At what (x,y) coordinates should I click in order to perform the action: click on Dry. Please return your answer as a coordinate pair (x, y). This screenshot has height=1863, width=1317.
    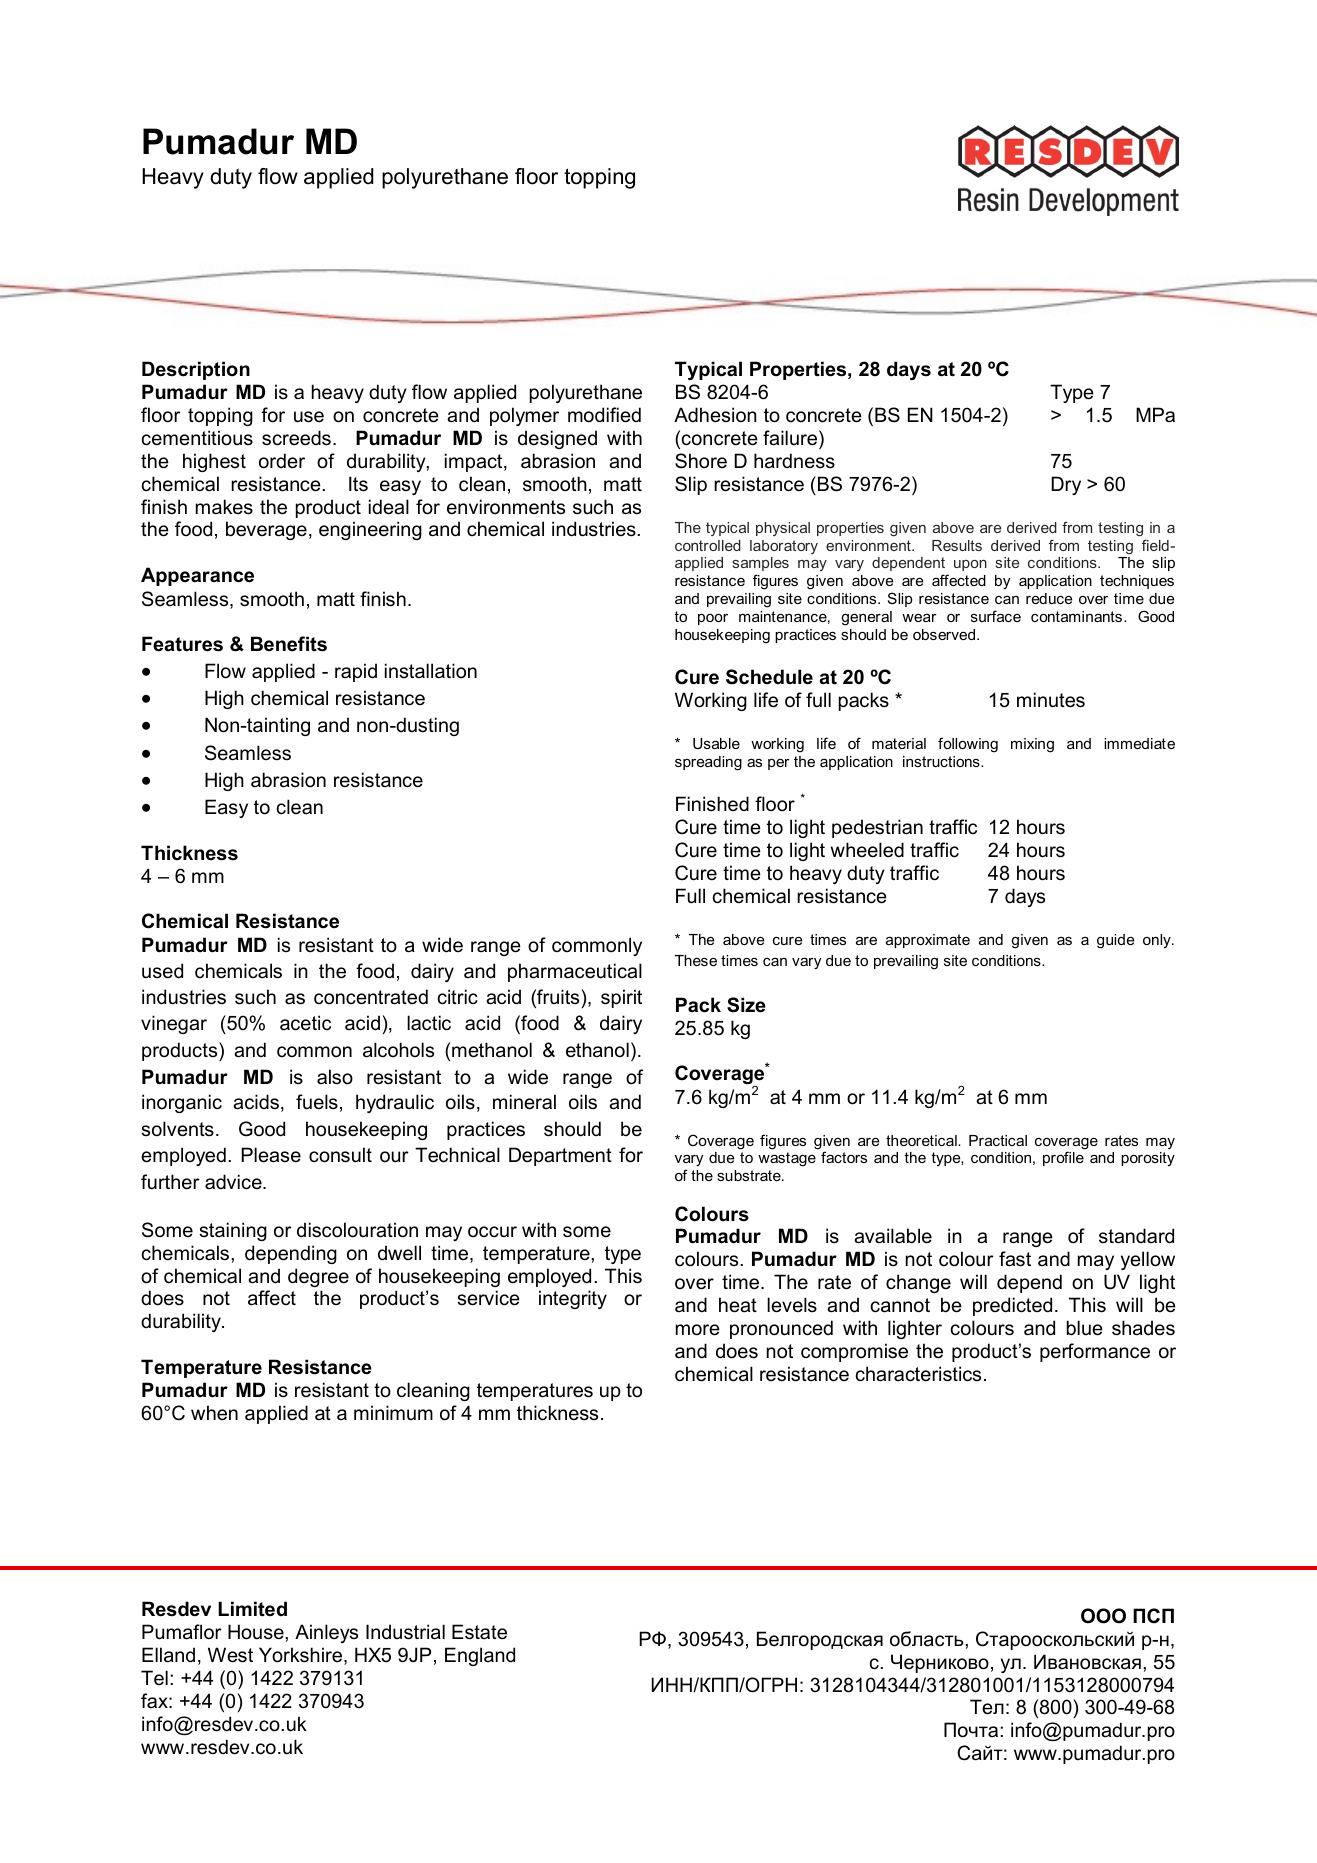
    Looking at the image, I should click on (1066, 485).
